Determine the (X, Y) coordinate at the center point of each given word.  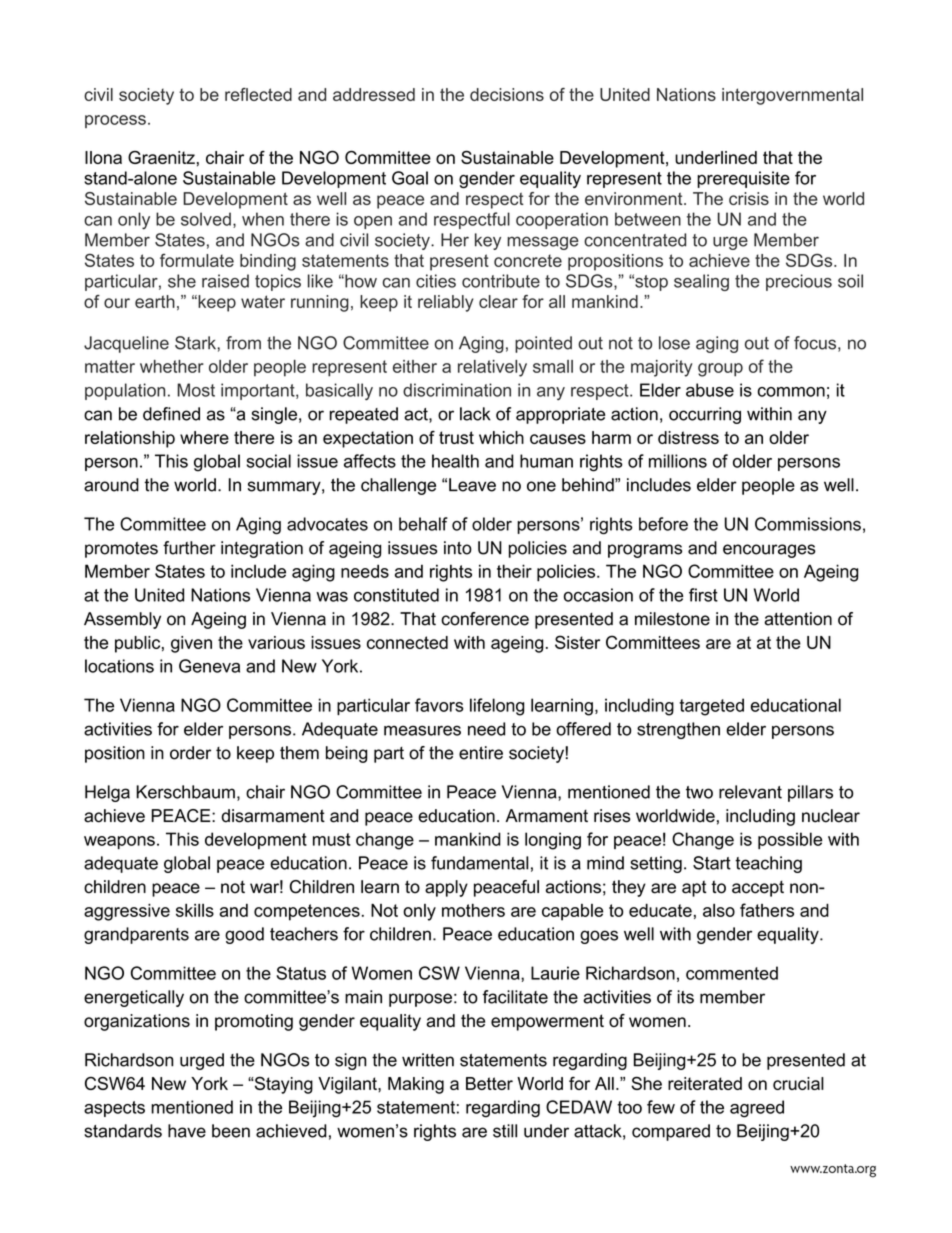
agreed (757, 1109)
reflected (258, 94)
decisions (507, 94)
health (455, 461)
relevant (750, 792)
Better (489, 1083)
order (190, 753)
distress (688, 437)
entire (481, 753)
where (204, 437)
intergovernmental (792, 96)
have (187, 1131)
